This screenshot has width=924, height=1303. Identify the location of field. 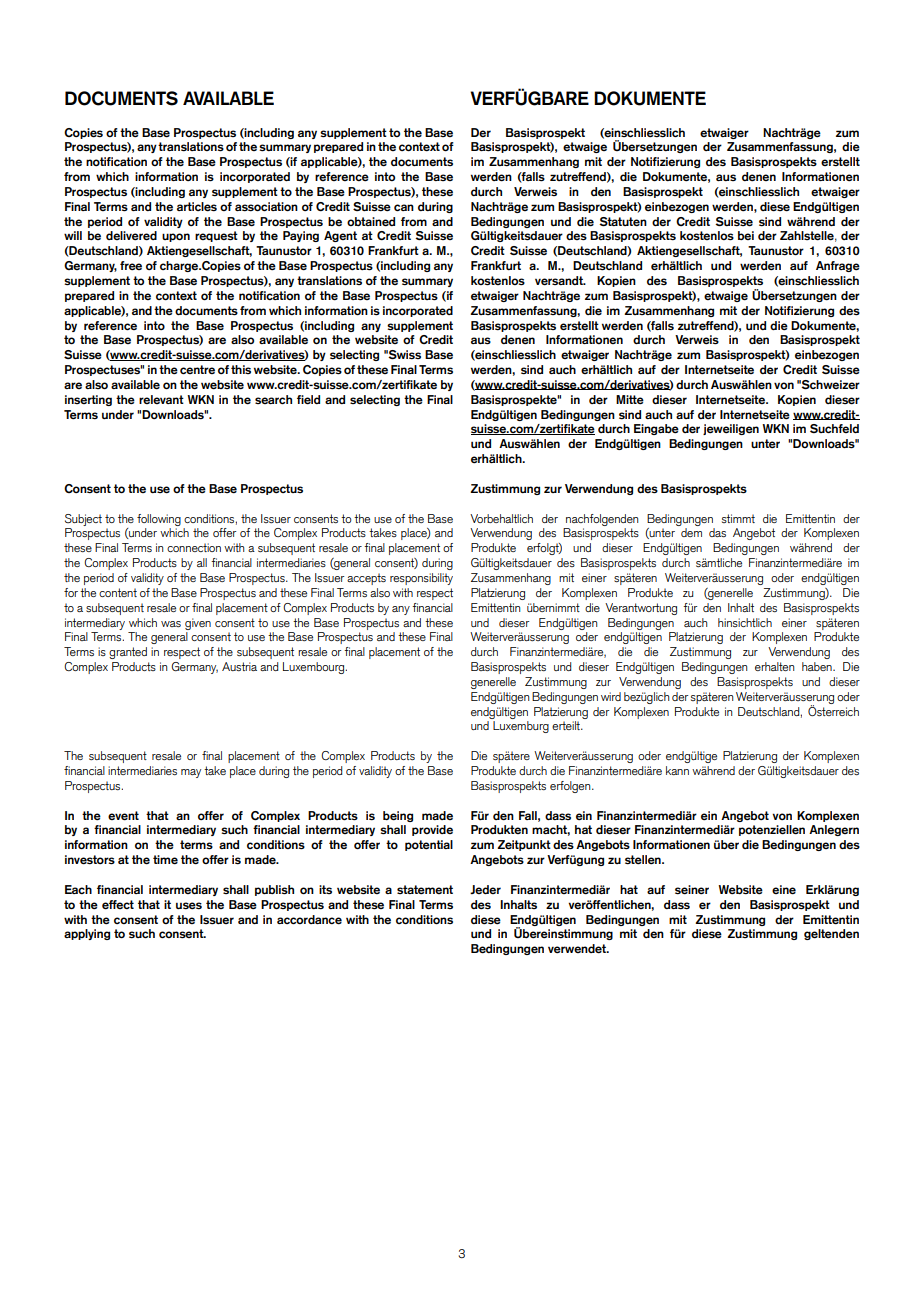
(308, 400).
